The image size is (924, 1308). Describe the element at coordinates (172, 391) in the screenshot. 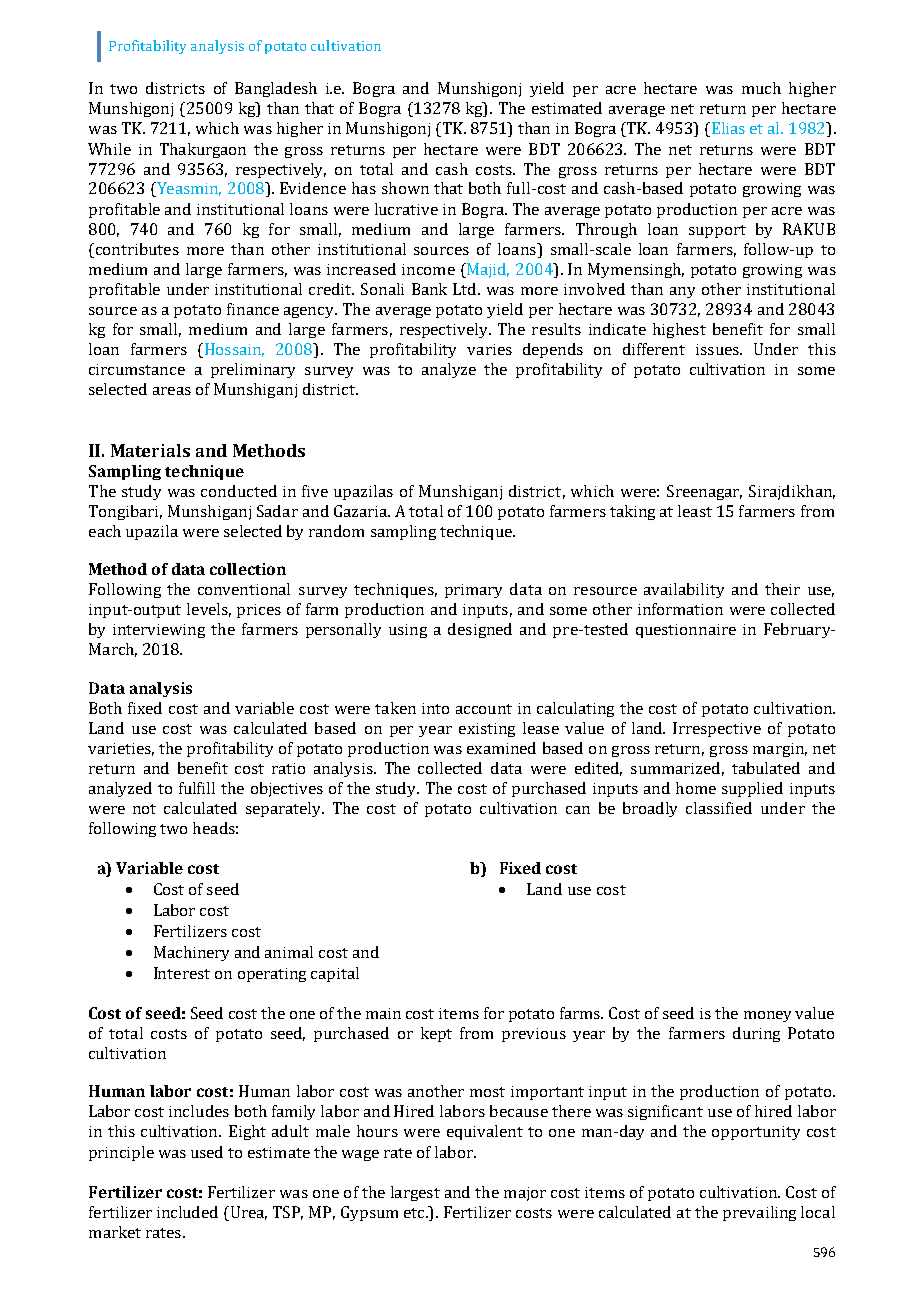

I see `areas` at that location.
